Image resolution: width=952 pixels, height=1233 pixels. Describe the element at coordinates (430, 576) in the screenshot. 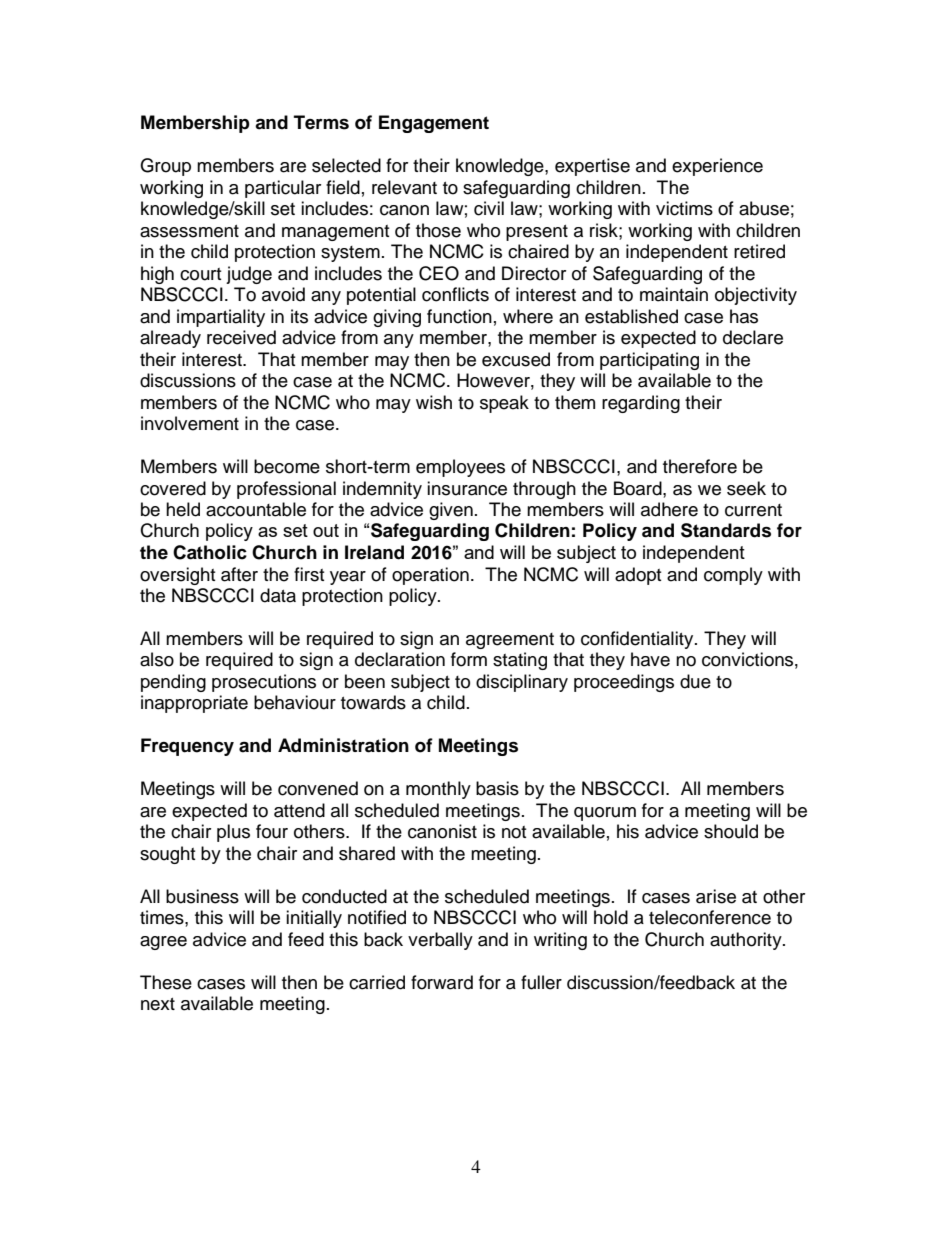

I see `operation` at that location.
